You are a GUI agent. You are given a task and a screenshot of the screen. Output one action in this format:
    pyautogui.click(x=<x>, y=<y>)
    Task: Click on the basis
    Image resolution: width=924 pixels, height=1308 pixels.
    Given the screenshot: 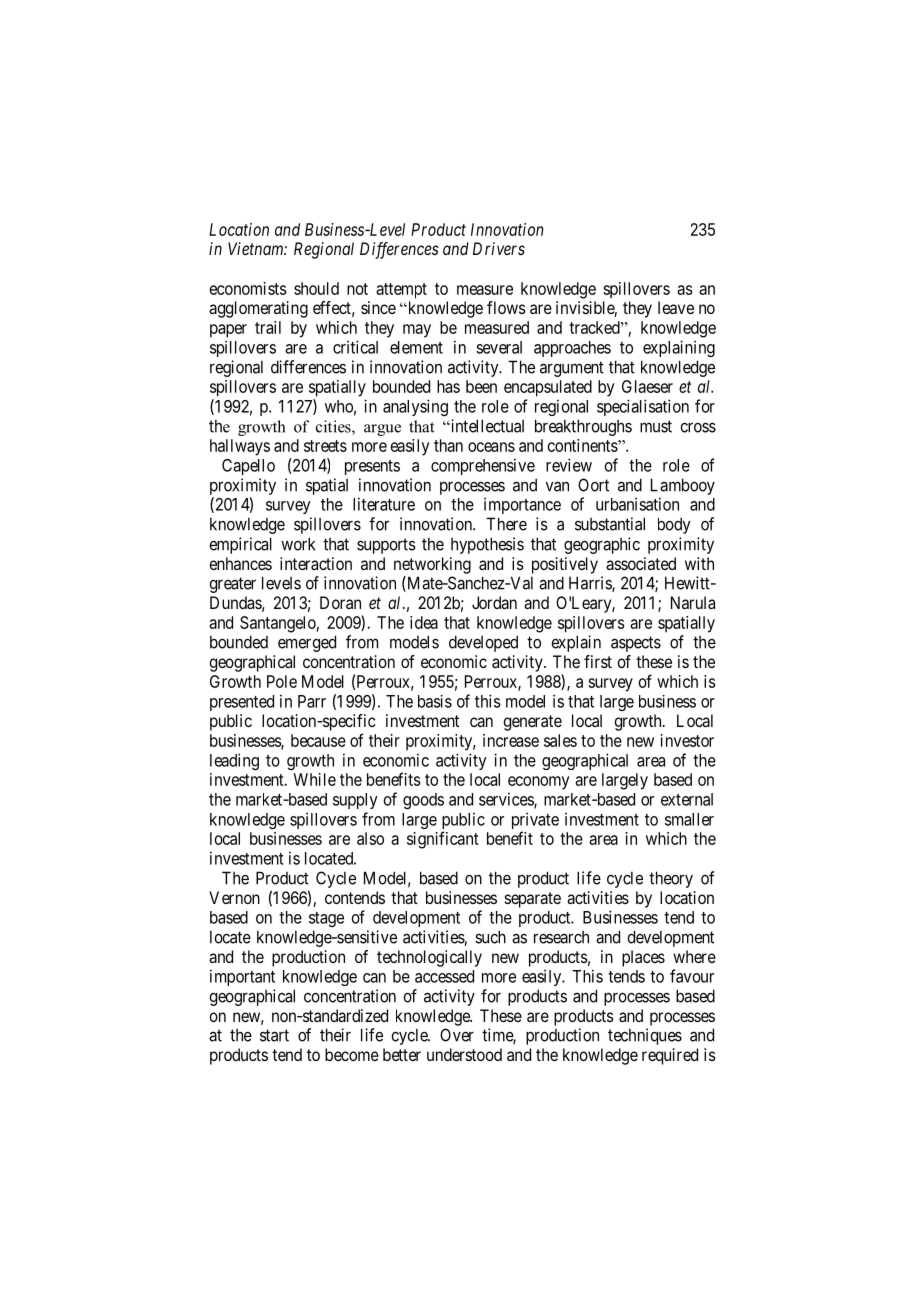 What is the action you would take?
    pyautogui.click(x=435, y=701)
